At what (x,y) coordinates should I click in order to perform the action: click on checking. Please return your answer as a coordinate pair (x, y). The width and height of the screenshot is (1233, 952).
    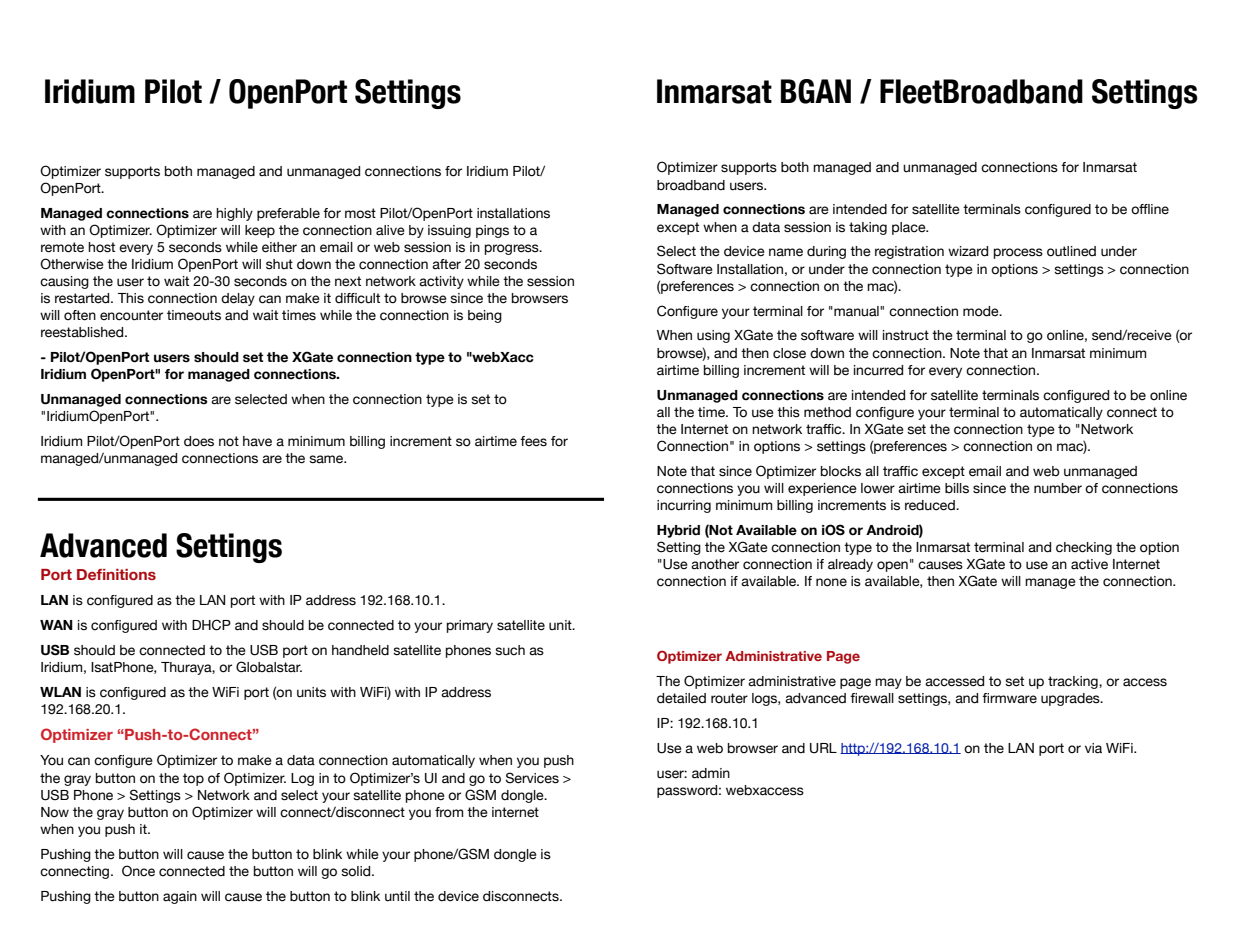
    Looking at the image, I should click on (1084, 548).
